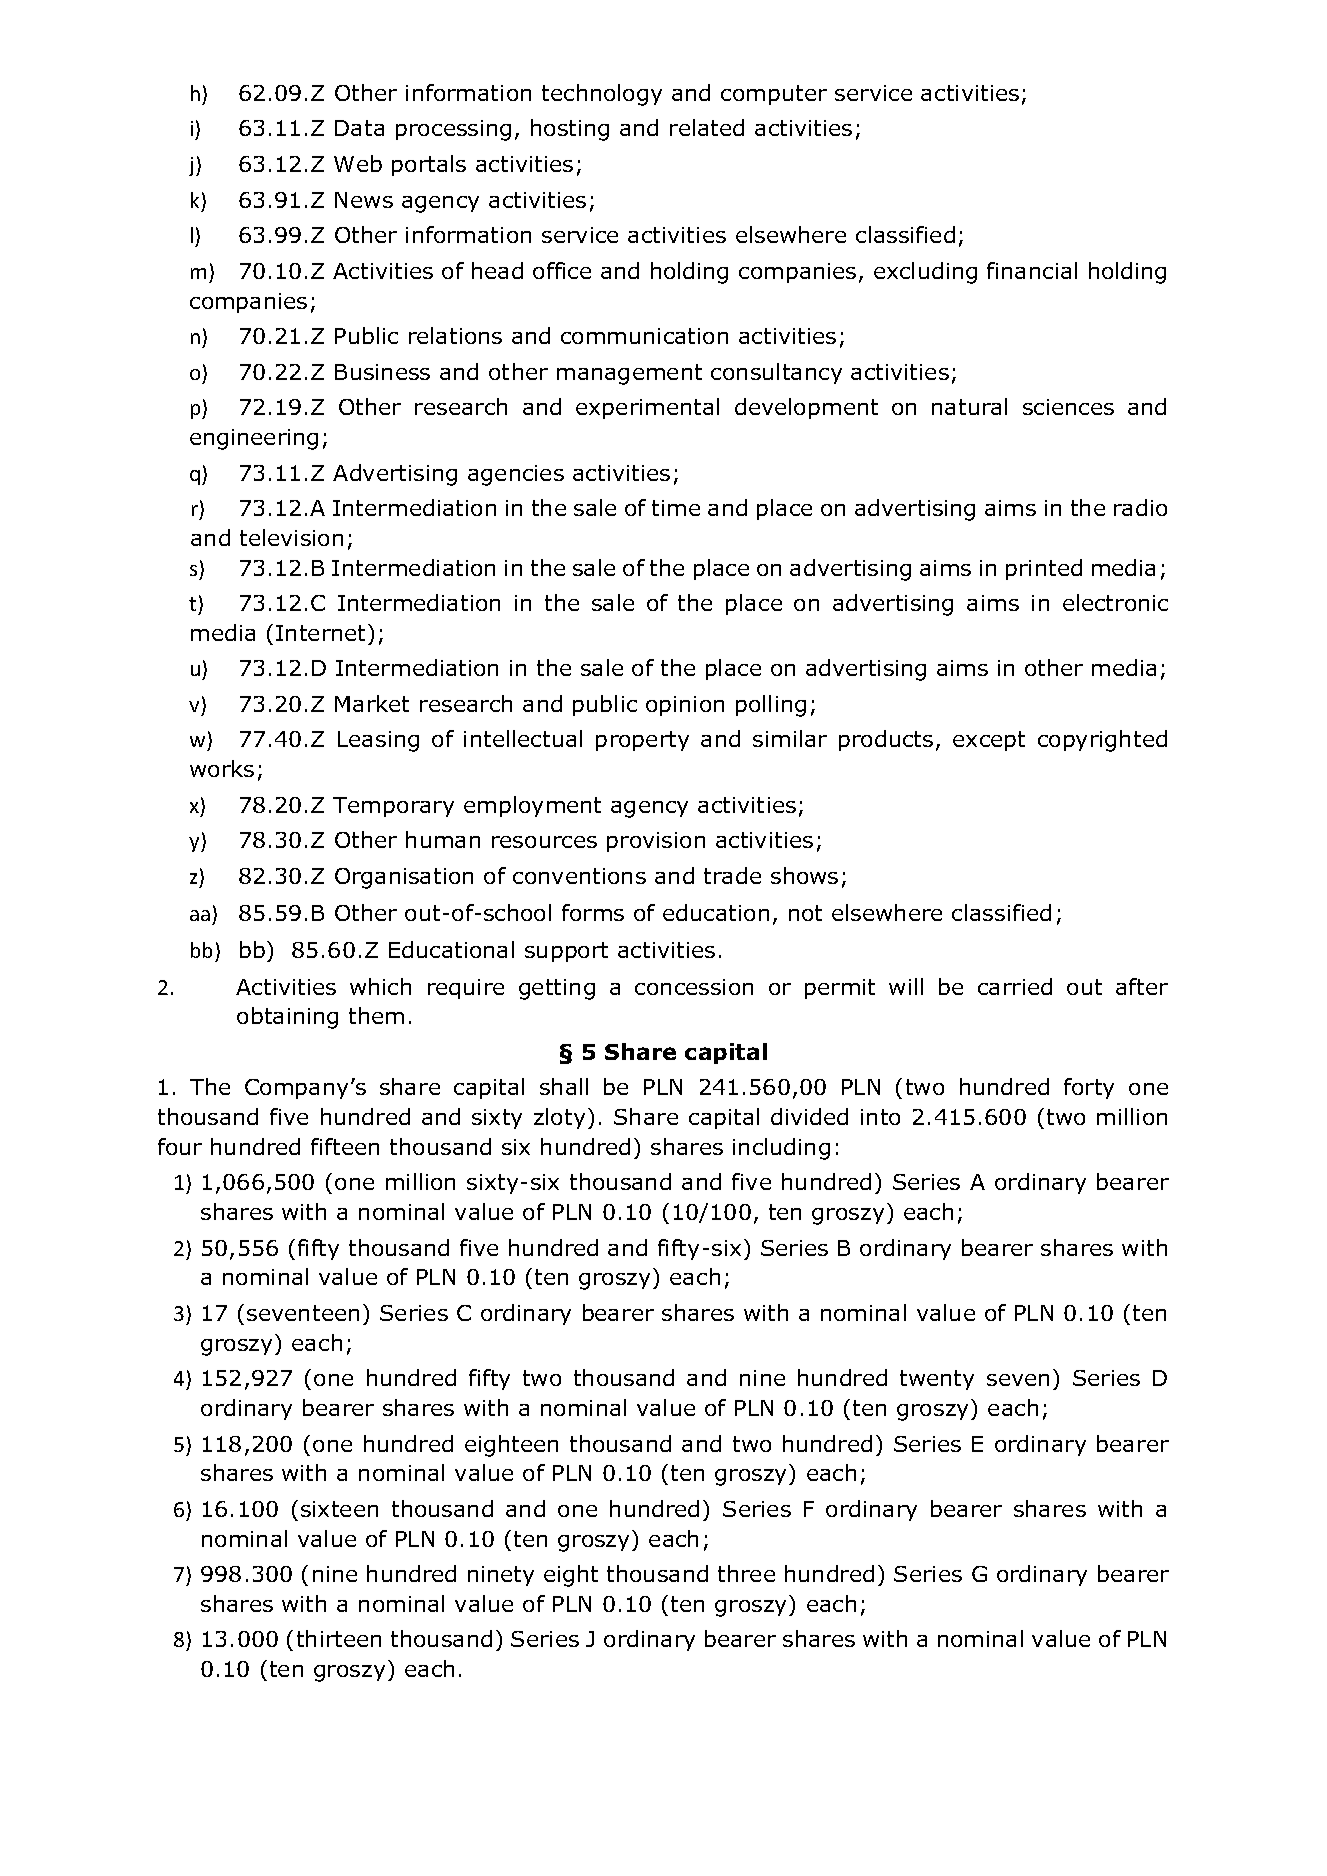 This page has width=1327, height=1876. Describe the element at coordinates (564, 1086) in the page. I see `shall` at that location.
